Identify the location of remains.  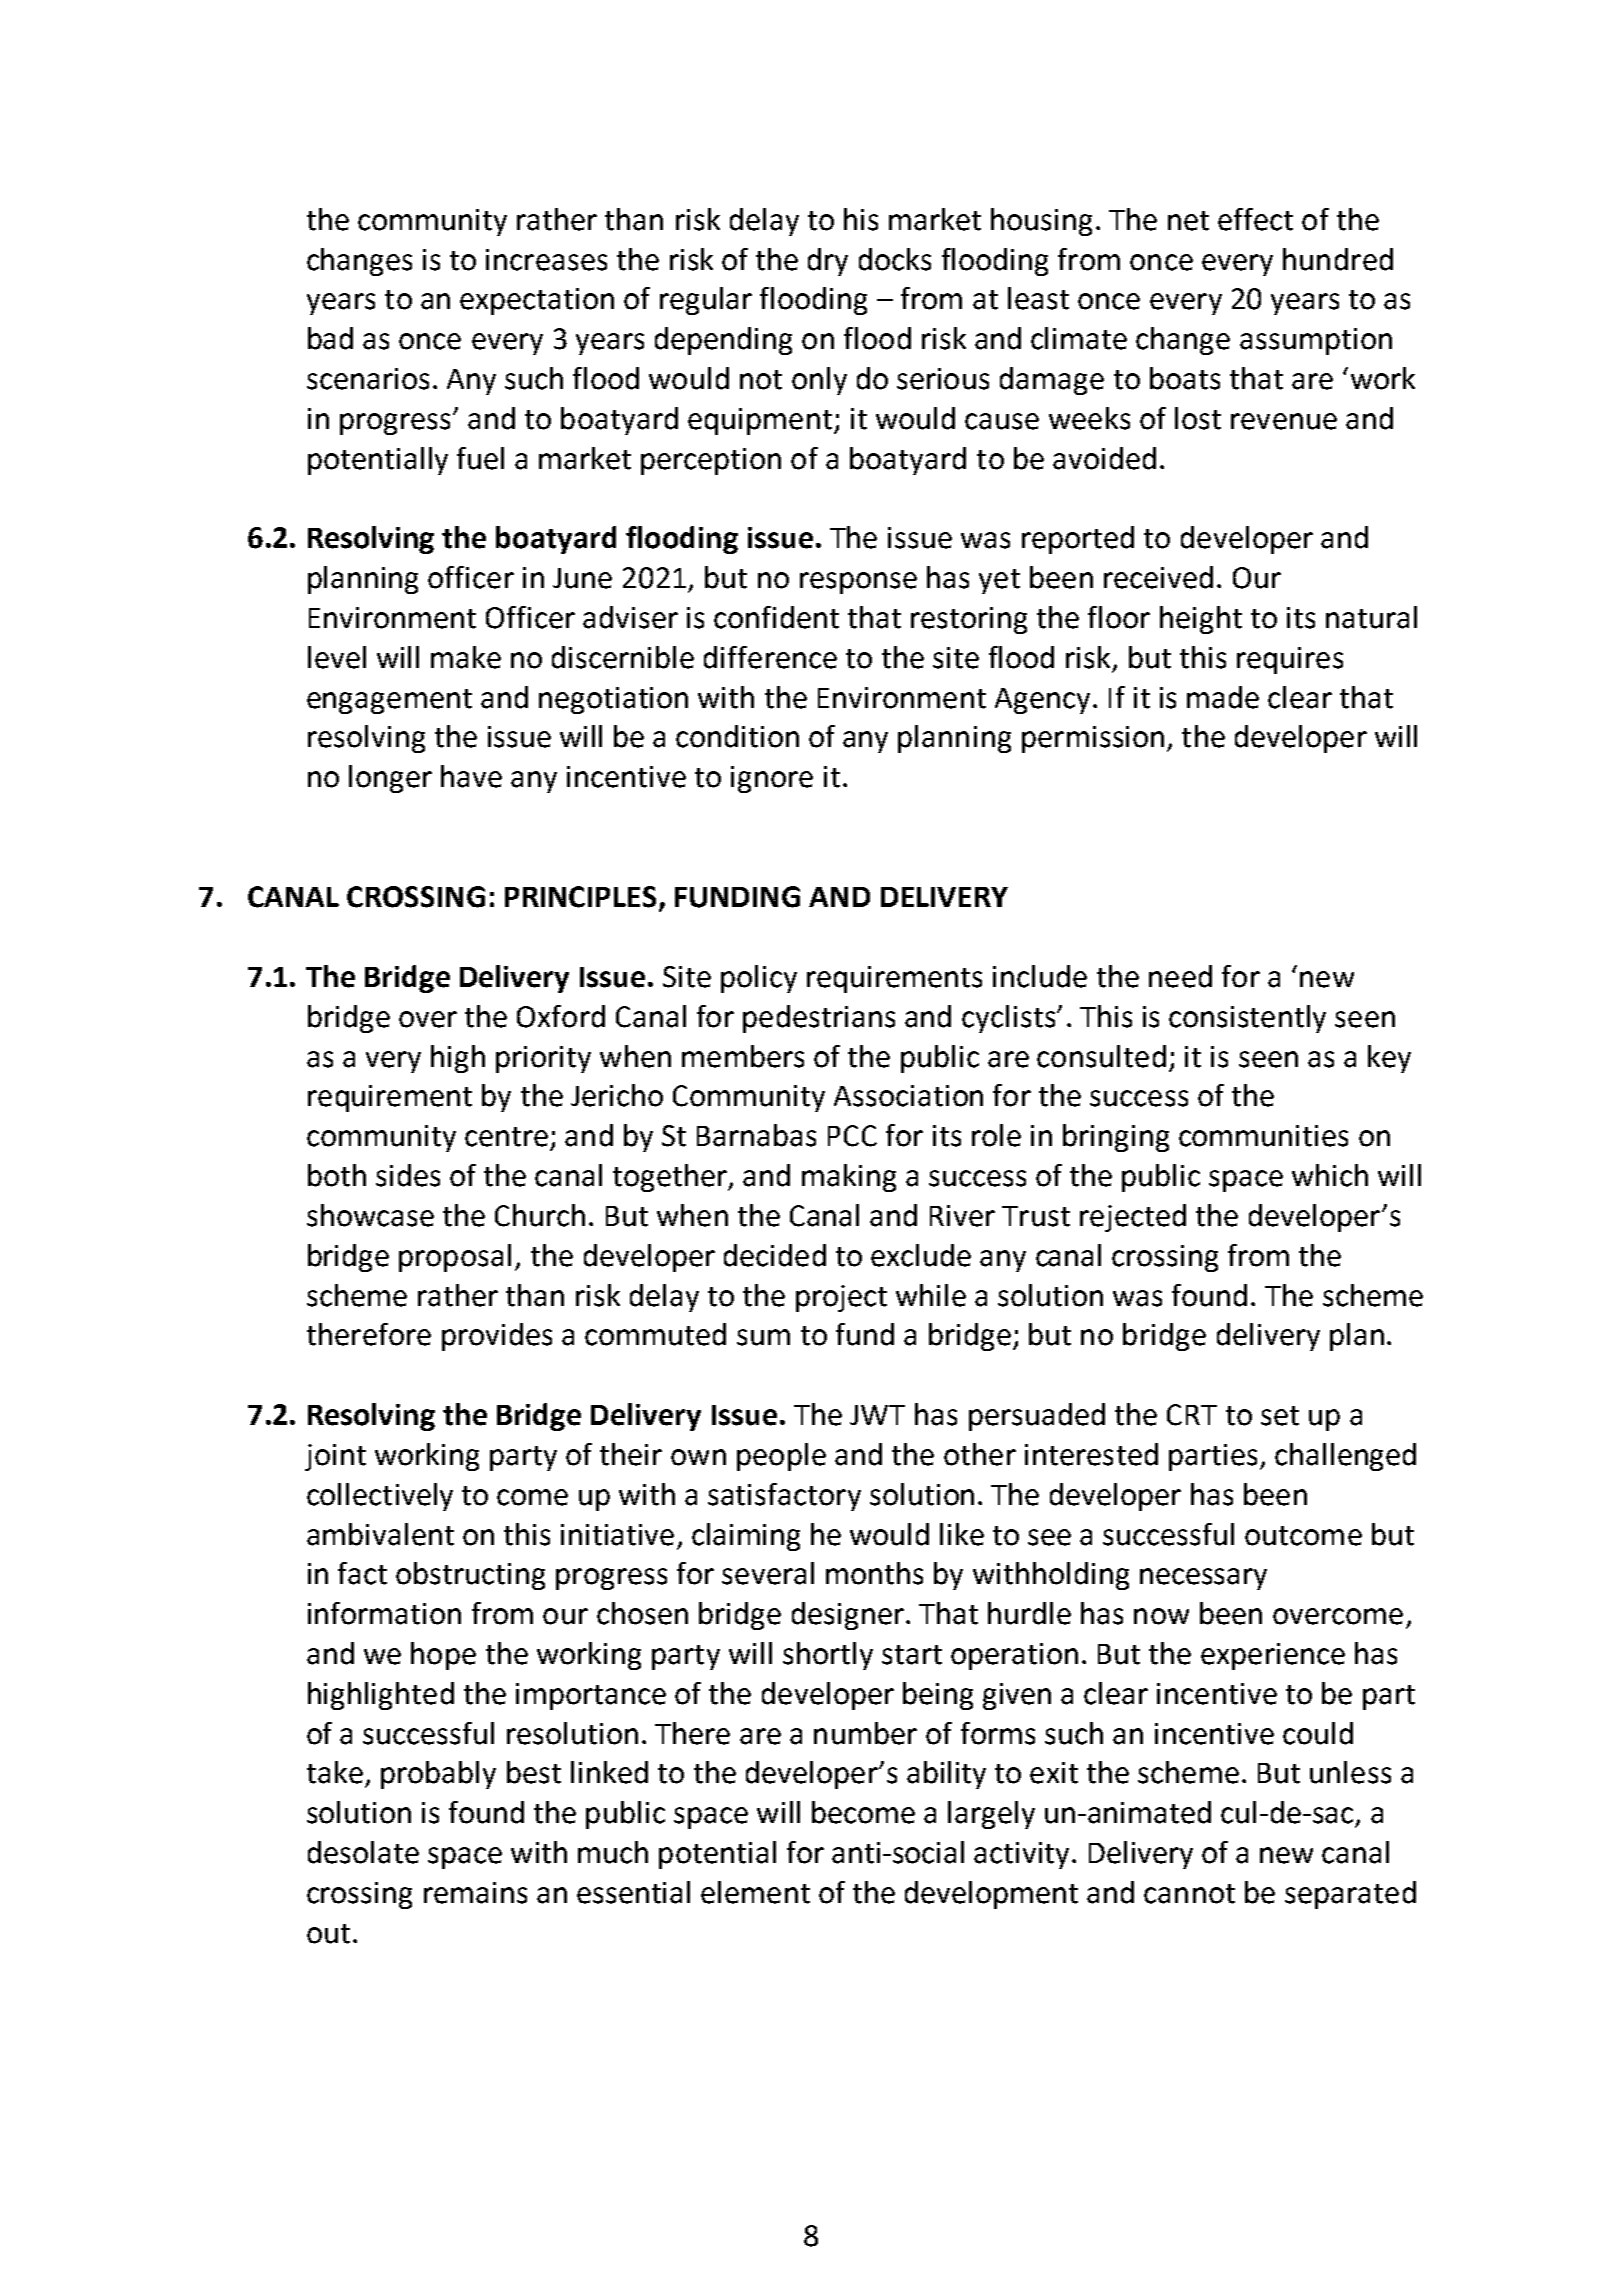
(475, 1893).
